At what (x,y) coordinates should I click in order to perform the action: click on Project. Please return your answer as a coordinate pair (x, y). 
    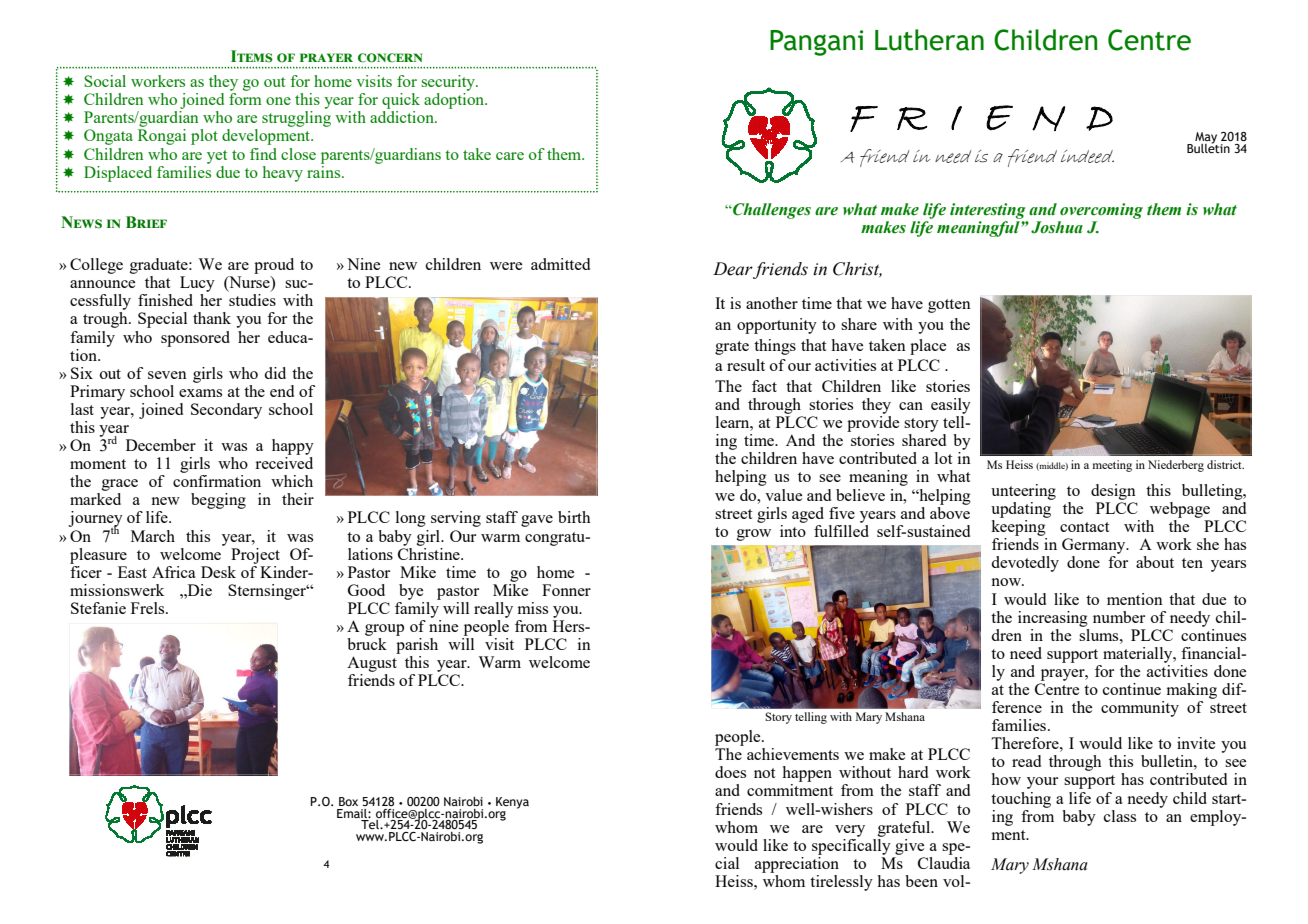
    Looking at the image, I should click on (255, 556).
